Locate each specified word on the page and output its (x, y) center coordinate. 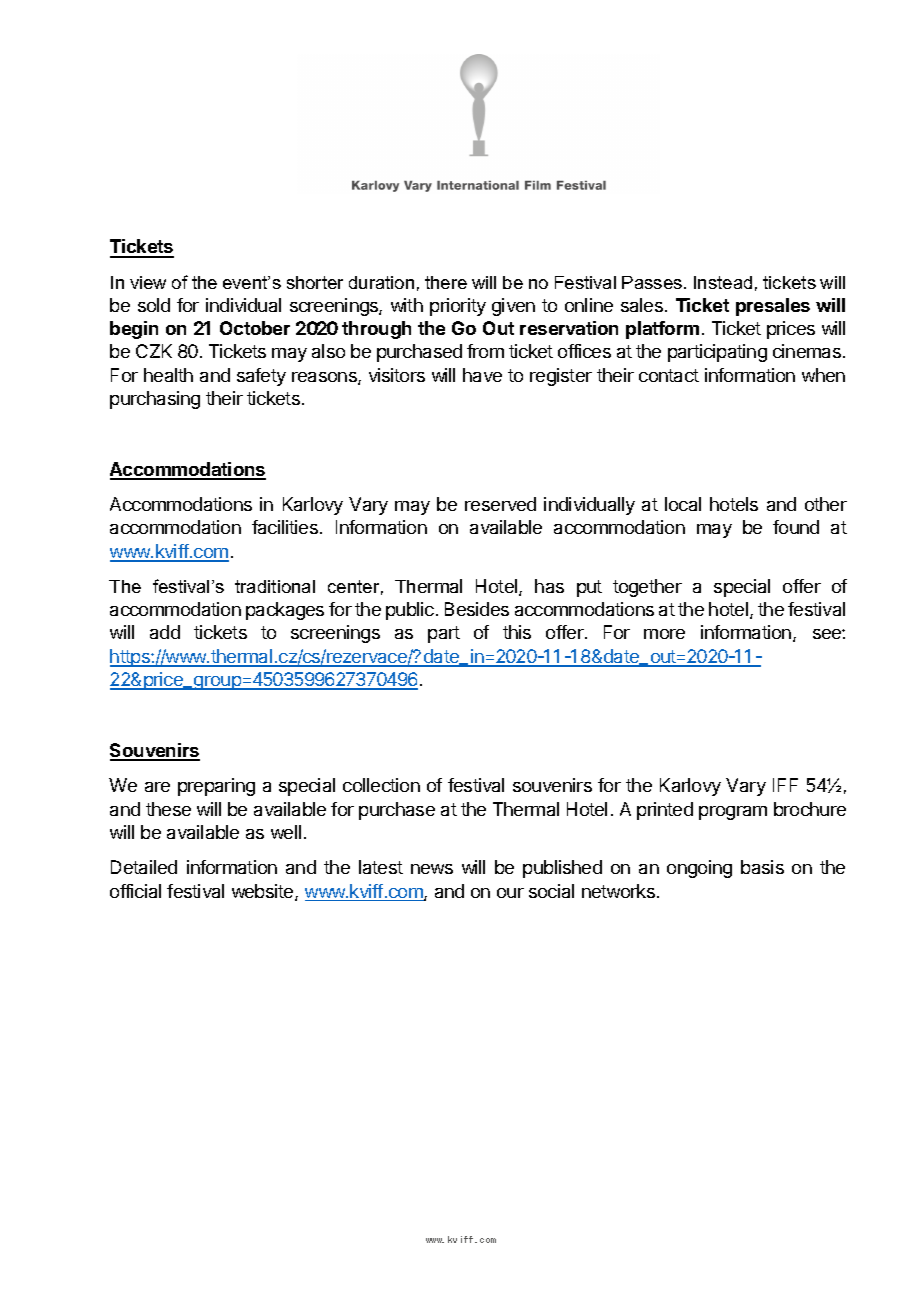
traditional (275, 586)
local (683, 504)
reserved (500, 504)
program (733, 813)
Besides (477, 609)
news (432, 869)
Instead (723, 282)
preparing (216, 787)
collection (381, 785)
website (264, 892)
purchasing (155, 400)
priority (458, 307)
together (647, 588)
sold (154, 305)
